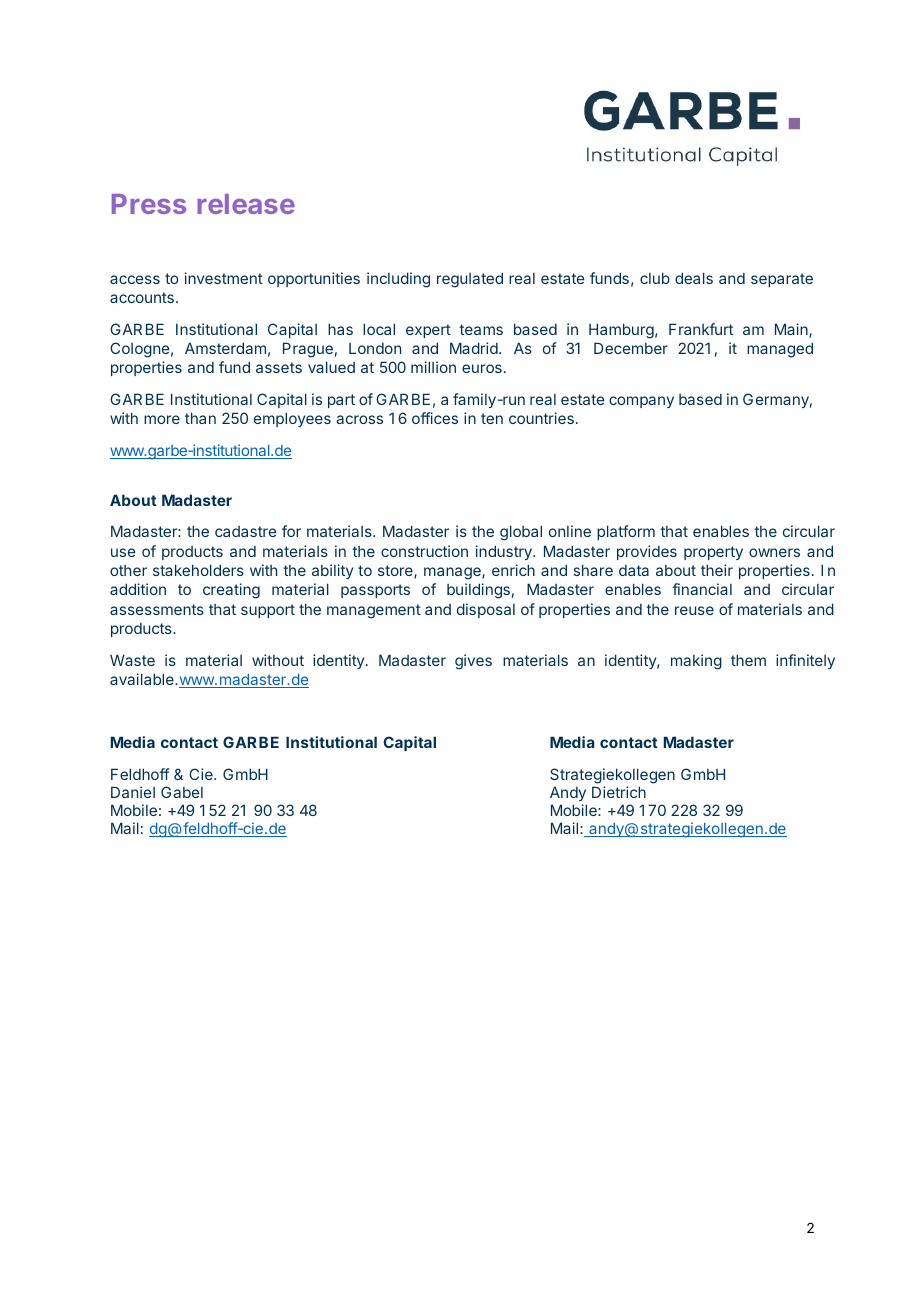 This document has width=924, height=1308. What do you see at coordinates (200, 418) in the document?
I see `than` at bounding box center [200, 418].
